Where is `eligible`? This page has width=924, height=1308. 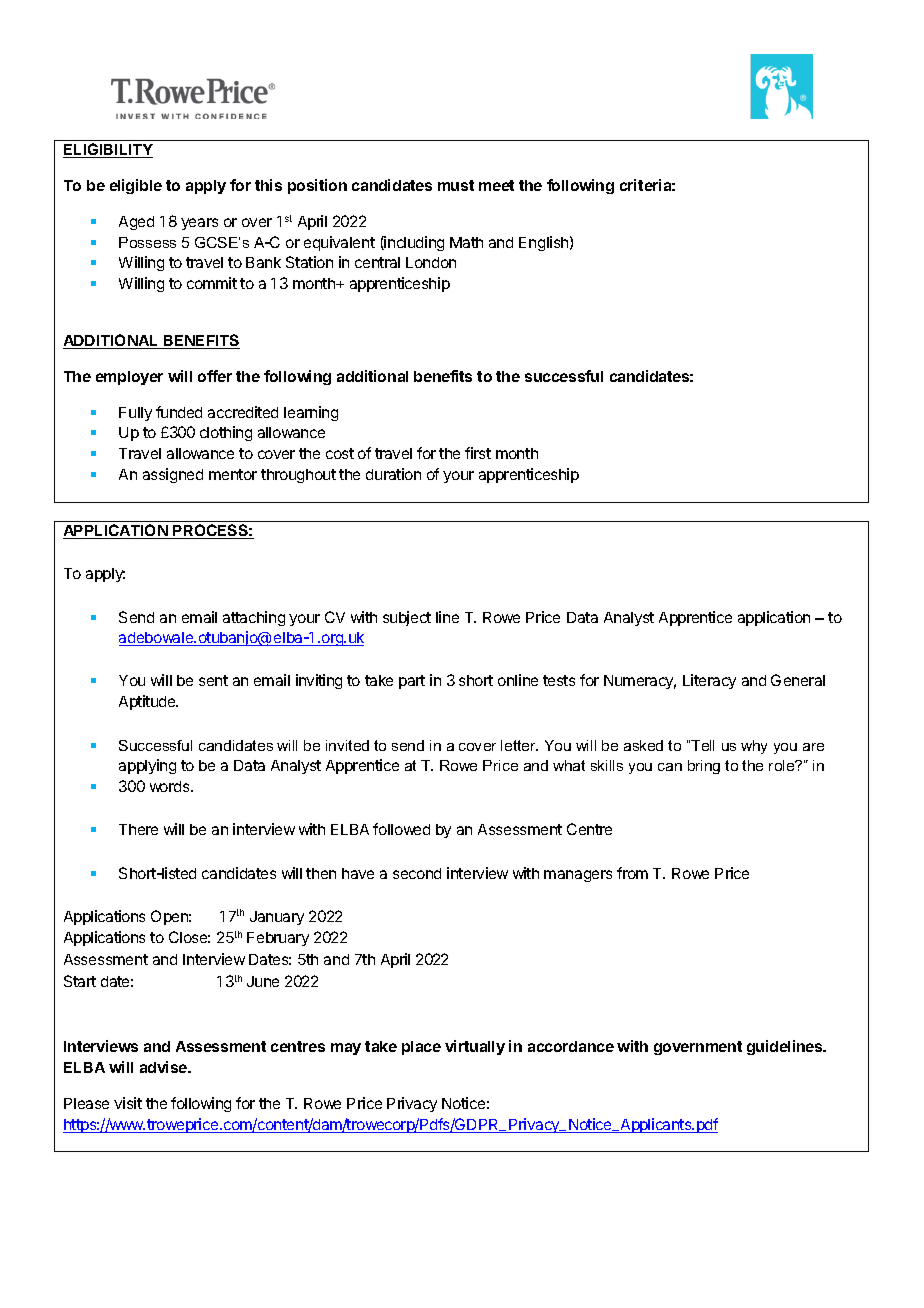
eligible is located at coordinates (136, 186).
